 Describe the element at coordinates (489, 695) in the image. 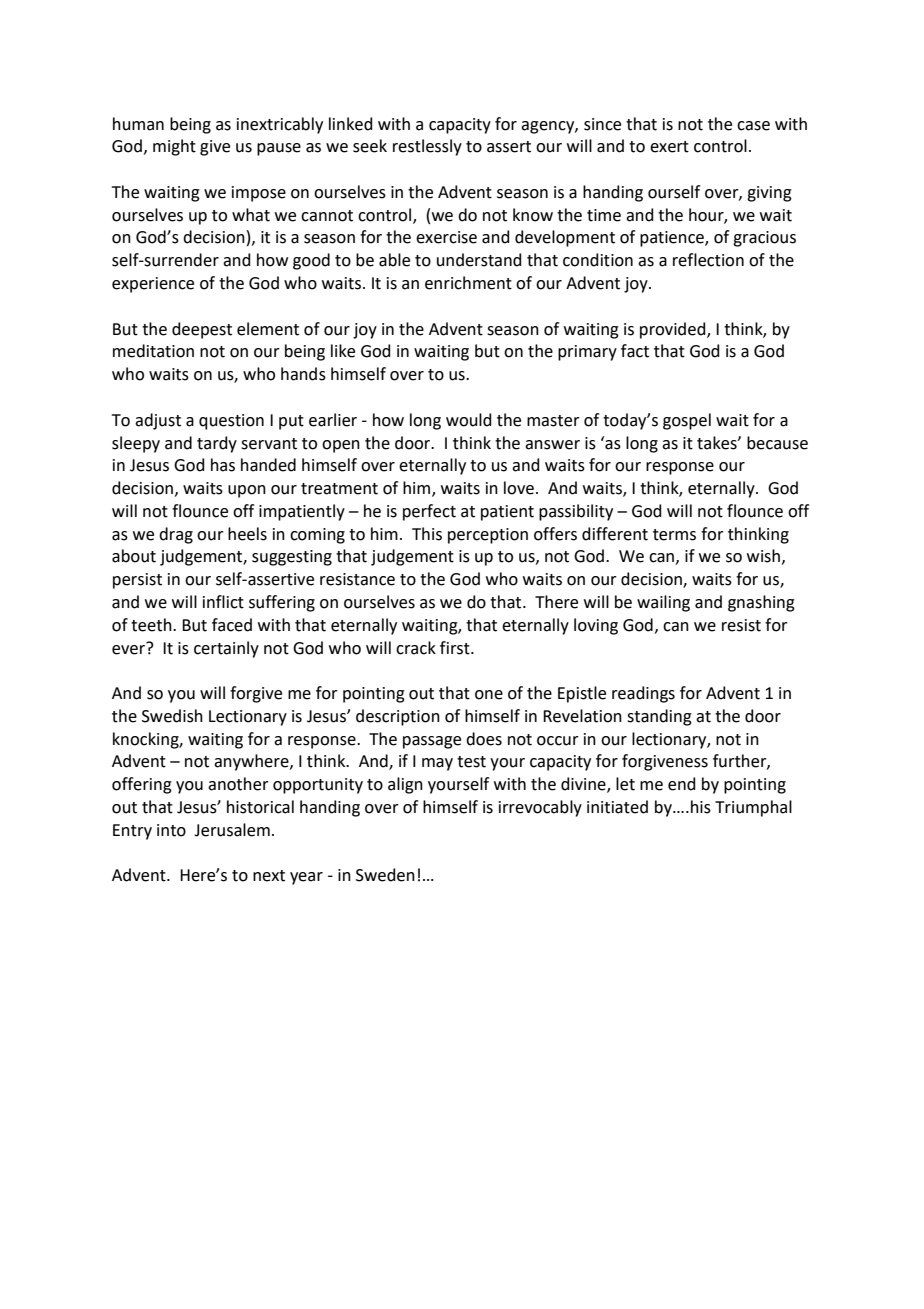

I see `one` at that location.
